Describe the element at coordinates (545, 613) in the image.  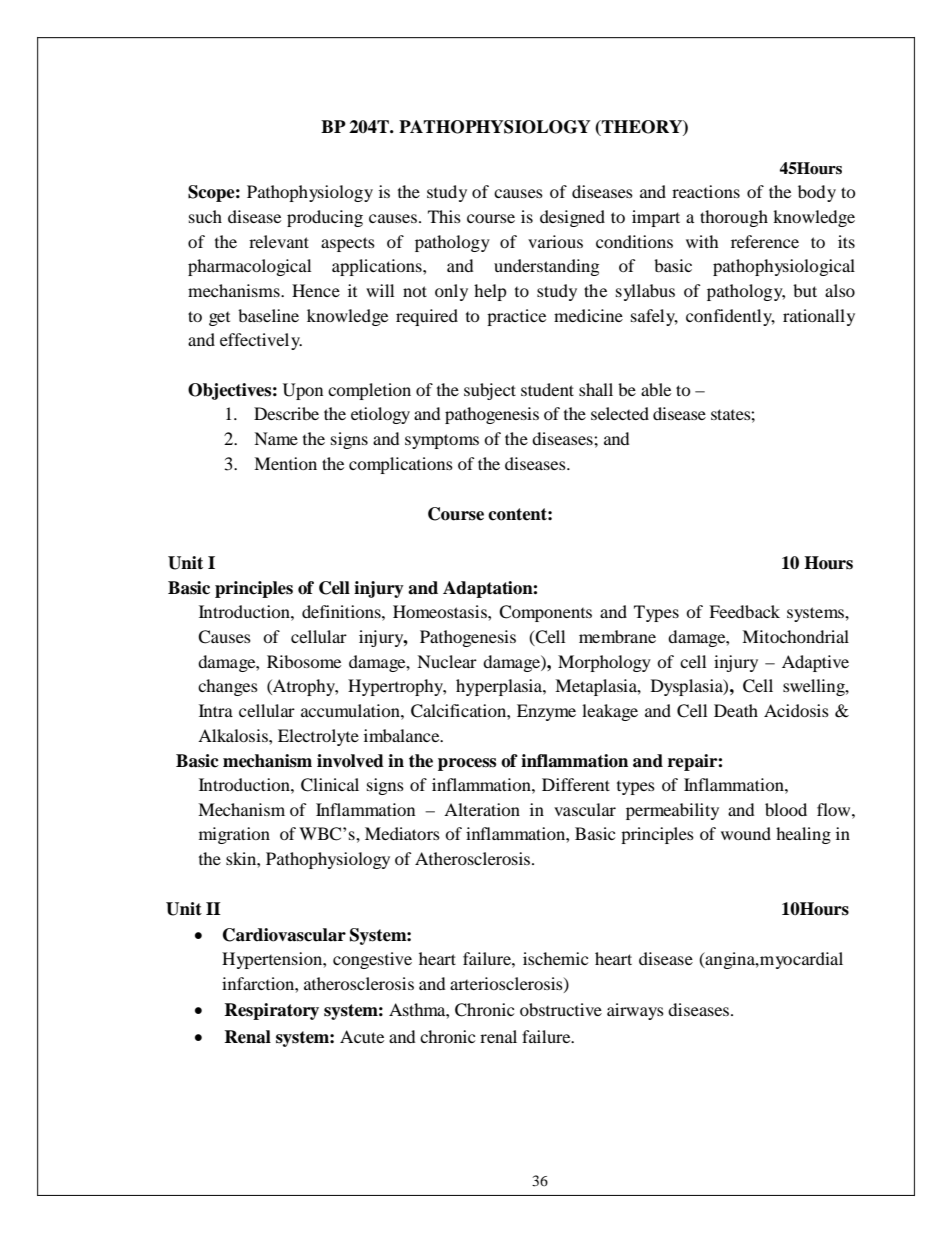
I see `Components` at that location.
